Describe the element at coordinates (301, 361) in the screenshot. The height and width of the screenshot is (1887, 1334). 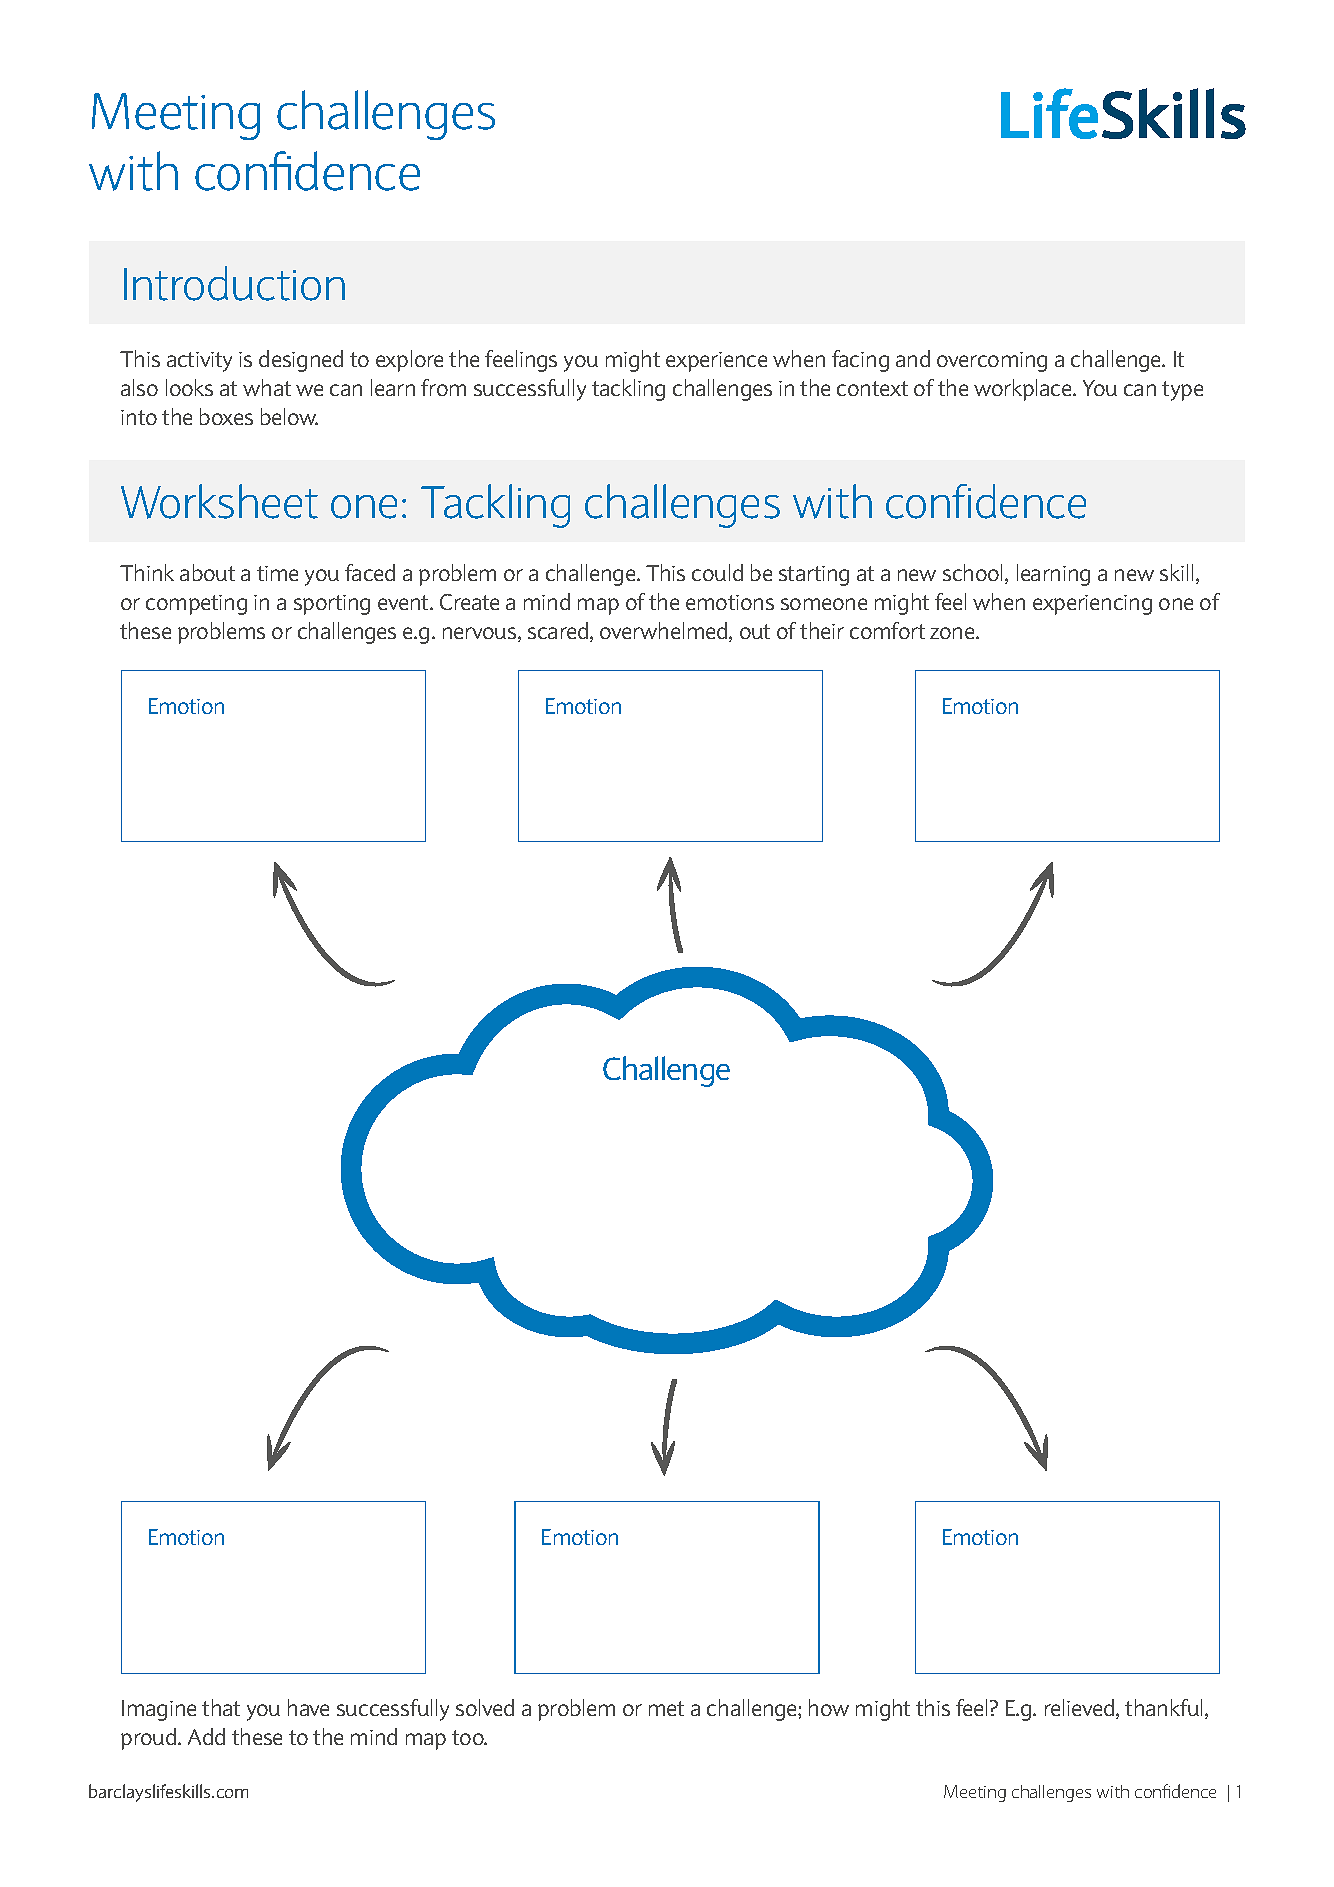
I see `designed` at that location.
